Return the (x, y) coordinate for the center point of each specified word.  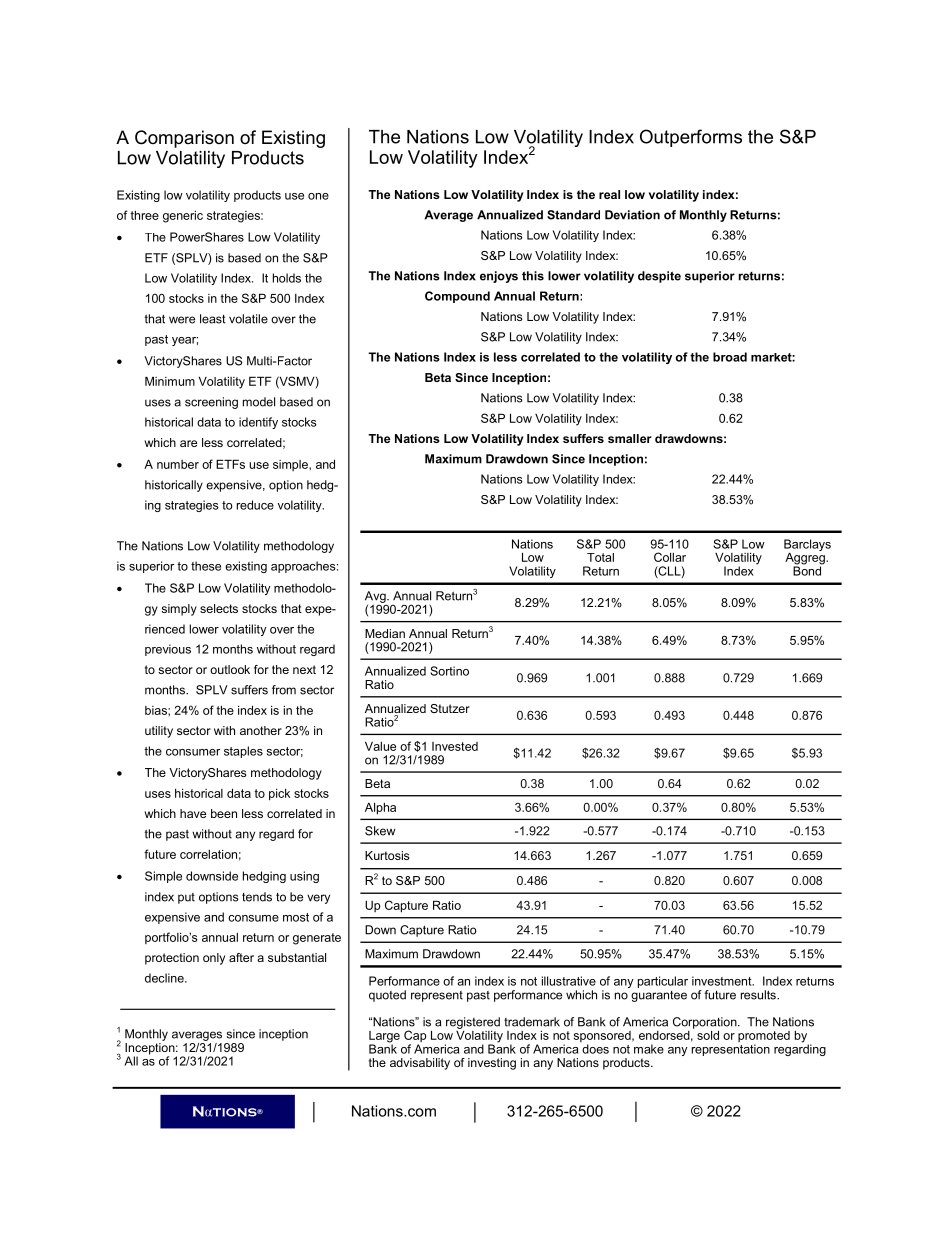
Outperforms (691, 138)
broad (730, 357)
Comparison (184, 139)
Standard (573, 215)
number (178, 464)
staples (243, 752)
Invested (455, 746)
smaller (630, 438)
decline (165, 978)
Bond (808, 570)
